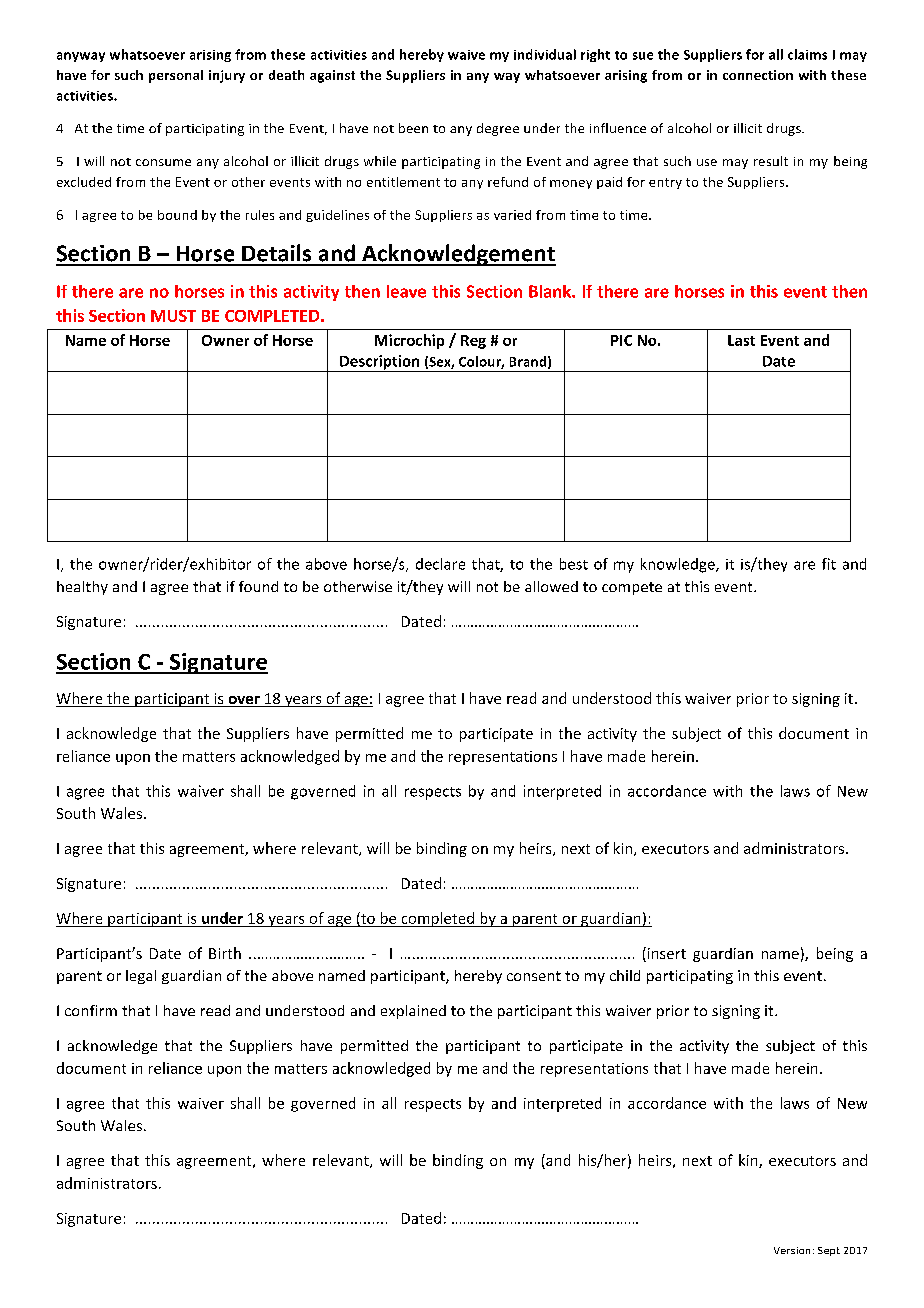 The height and width of the image is (1308, 924). I want to click on fit, so click(829, 564).
